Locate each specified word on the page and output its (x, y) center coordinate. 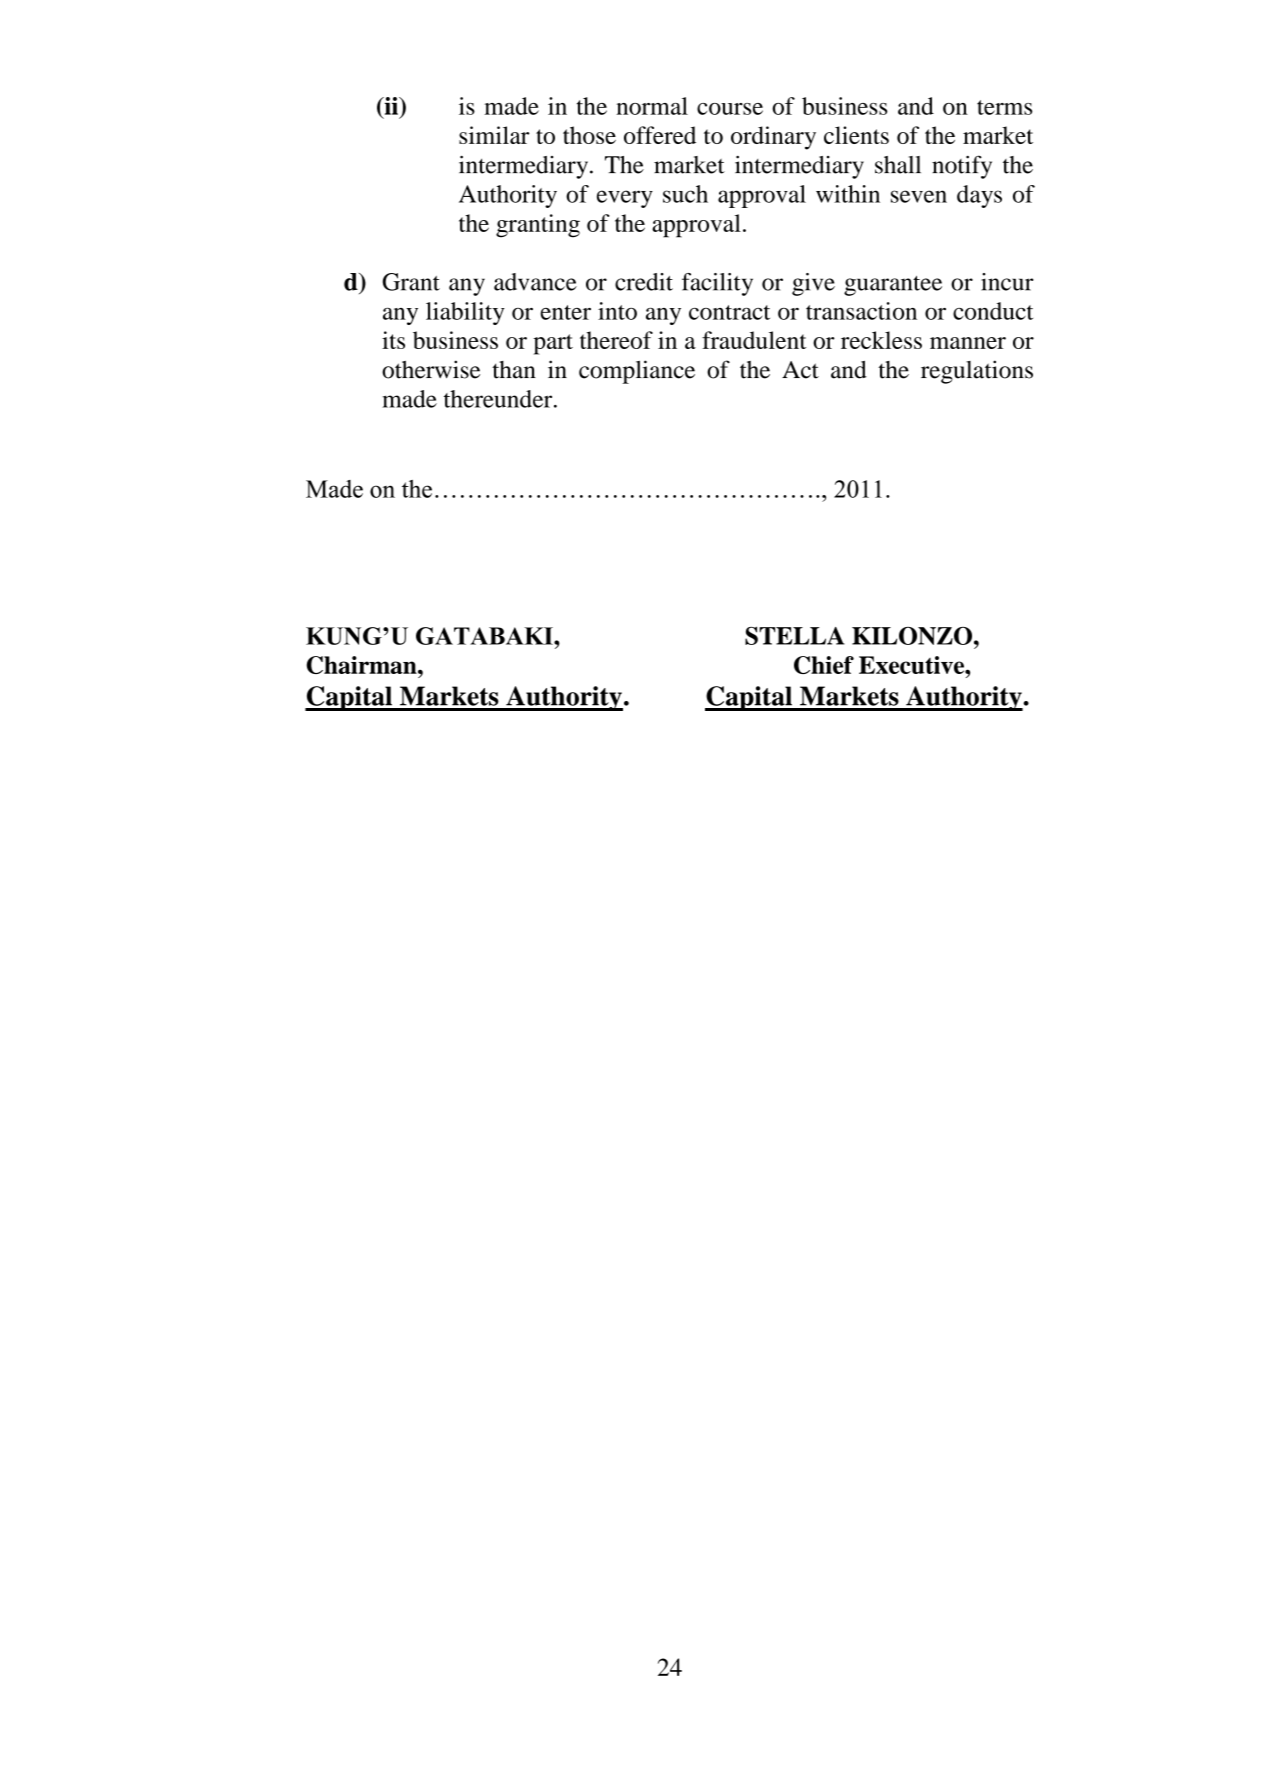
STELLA (795, 635)
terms (1004, 107)
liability (465, 313)
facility (717, 284)
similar (494, 135)
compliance (637, 372)
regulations (977, 372)
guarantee (893, 286)
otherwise (431, 369)
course (730, 109)
